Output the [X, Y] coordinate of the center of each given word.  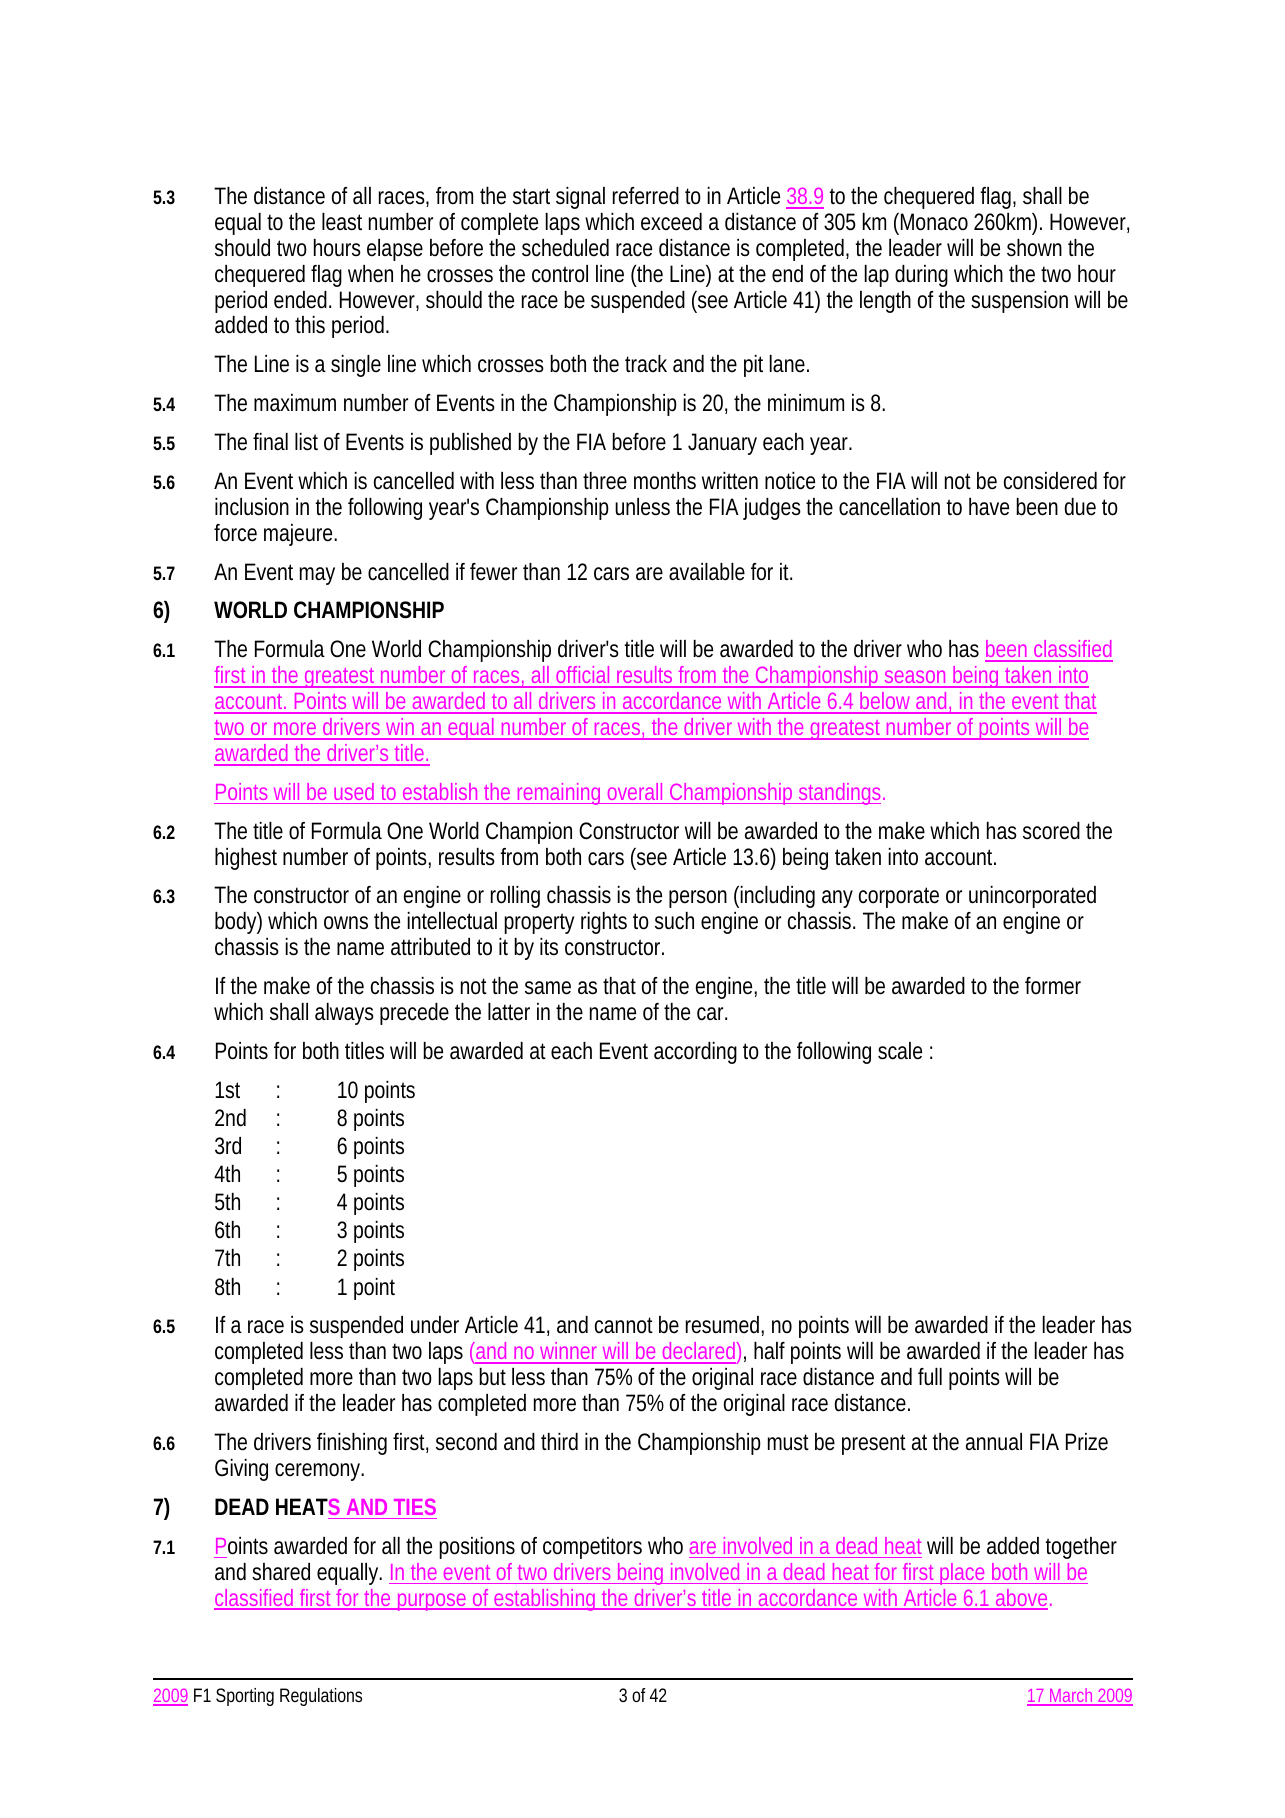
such [674, 921]
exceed [671, 222]
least [342, 222]
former [1053, 986]
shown [1034, 248]
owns [346, 923]
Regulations [321, 1697]
